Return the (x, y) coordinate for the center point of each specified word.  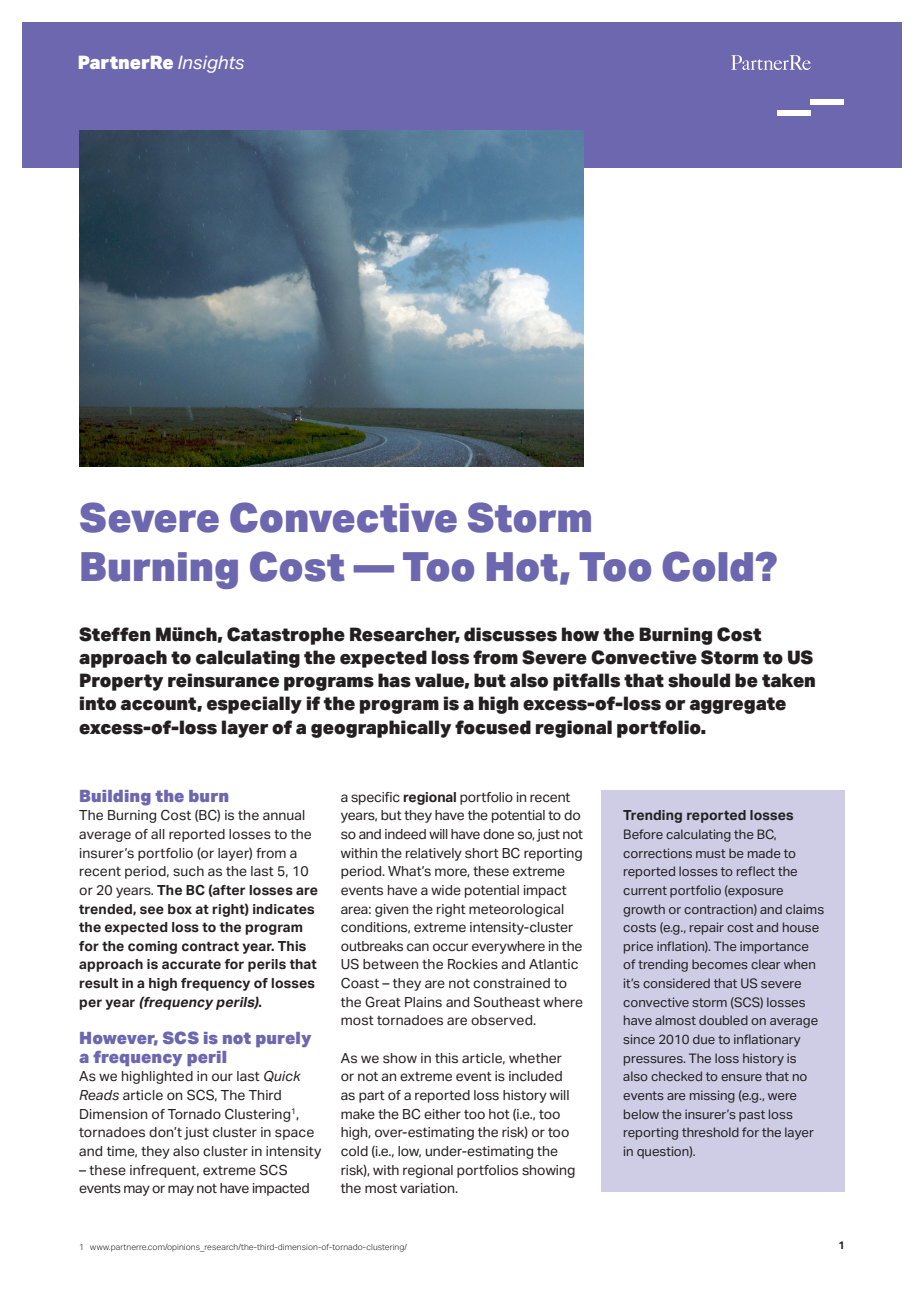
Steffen (115, 634)
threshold (710, 1132)
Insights (211, 64)
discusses (510, 634)
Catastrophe (286, 636)
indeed (405, 834)
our (222, 1077)
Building (115, 798)
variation (428, 1188)
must (711, 853)
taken (788, 680)
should (699, 680)
